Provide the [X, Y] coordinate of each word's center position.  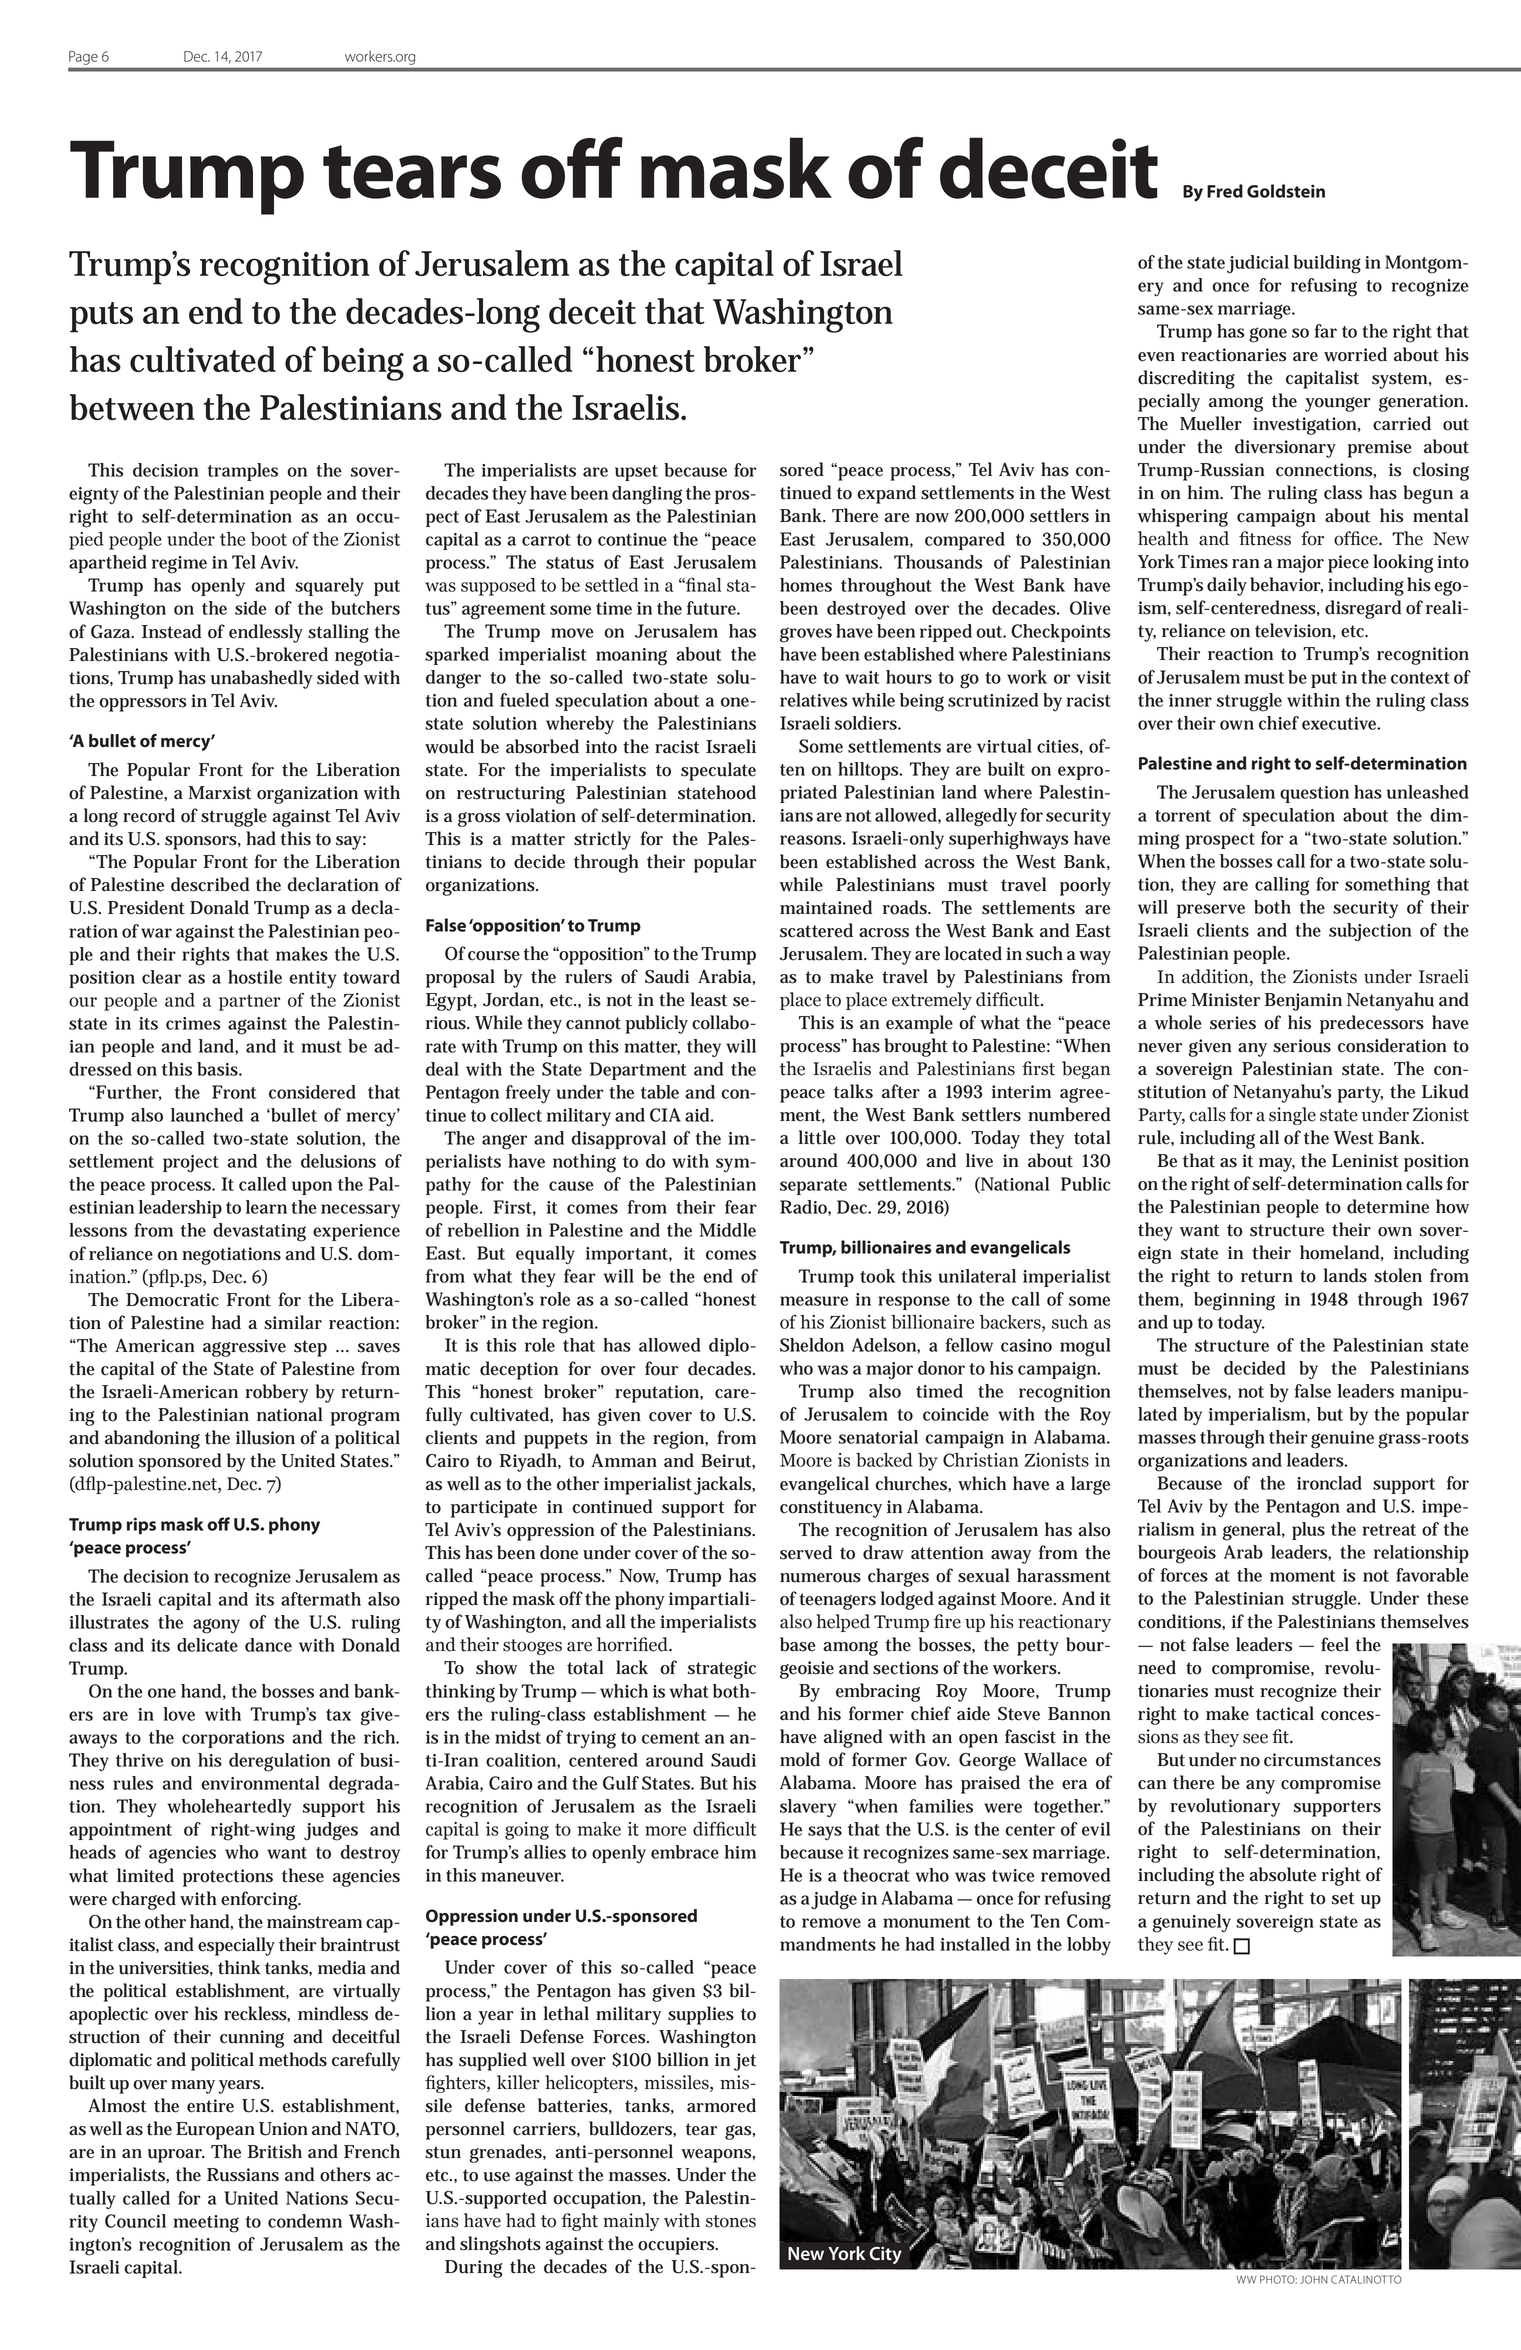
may [1277, 1165]
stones [731, 2221]
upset [636, 473]
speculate [718, 771]
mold [800, 1759]
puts [101, 317]
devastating [259, 1232]
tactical [1285, 1713]
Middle [728, 1230]
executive [1341, 723]
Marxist [220, 793]
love [179, 1714]
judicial [1258, 264]
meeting [206, 2224]
